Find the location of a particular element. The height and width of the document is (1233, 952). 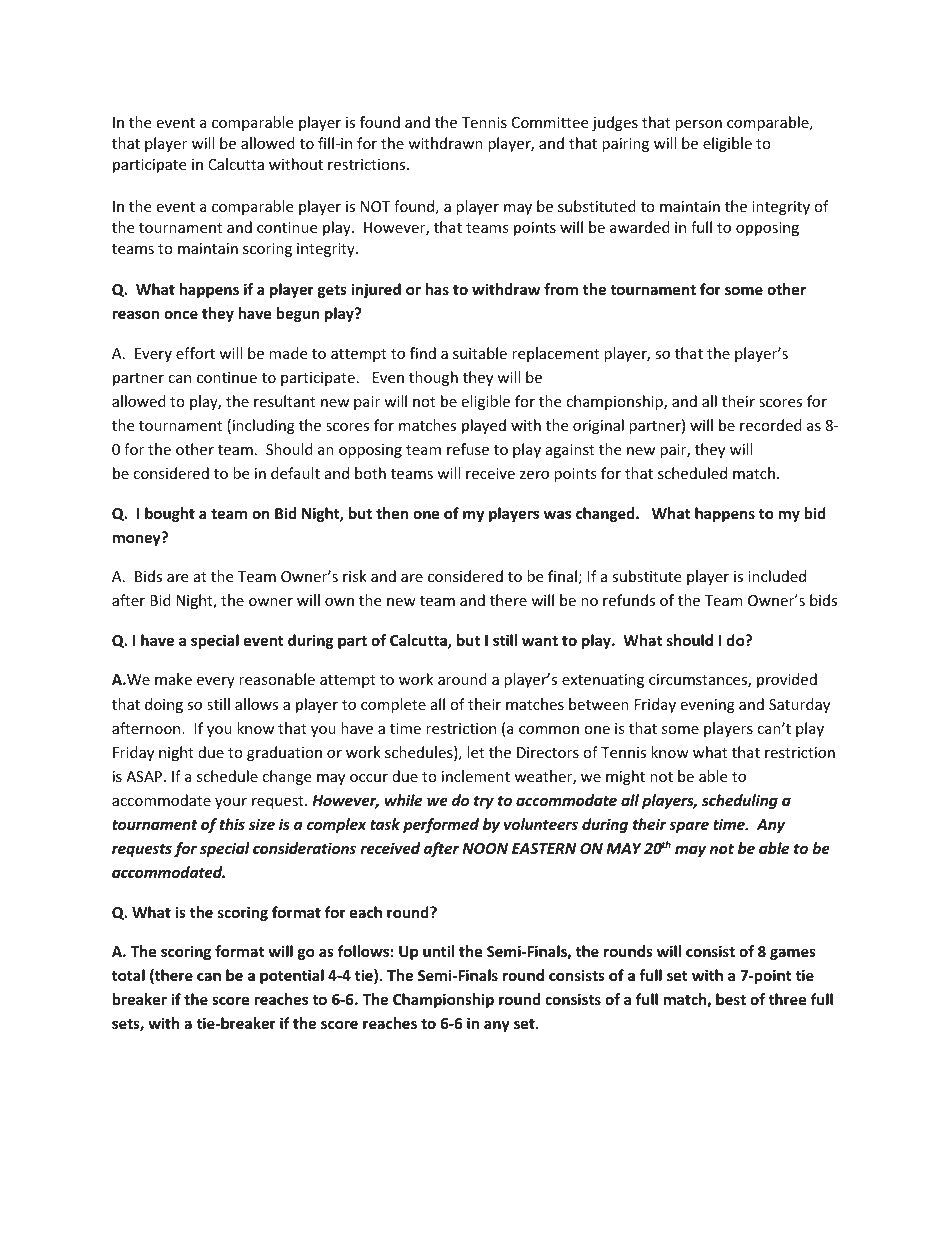

gets is located at coordinates (332, 291).
